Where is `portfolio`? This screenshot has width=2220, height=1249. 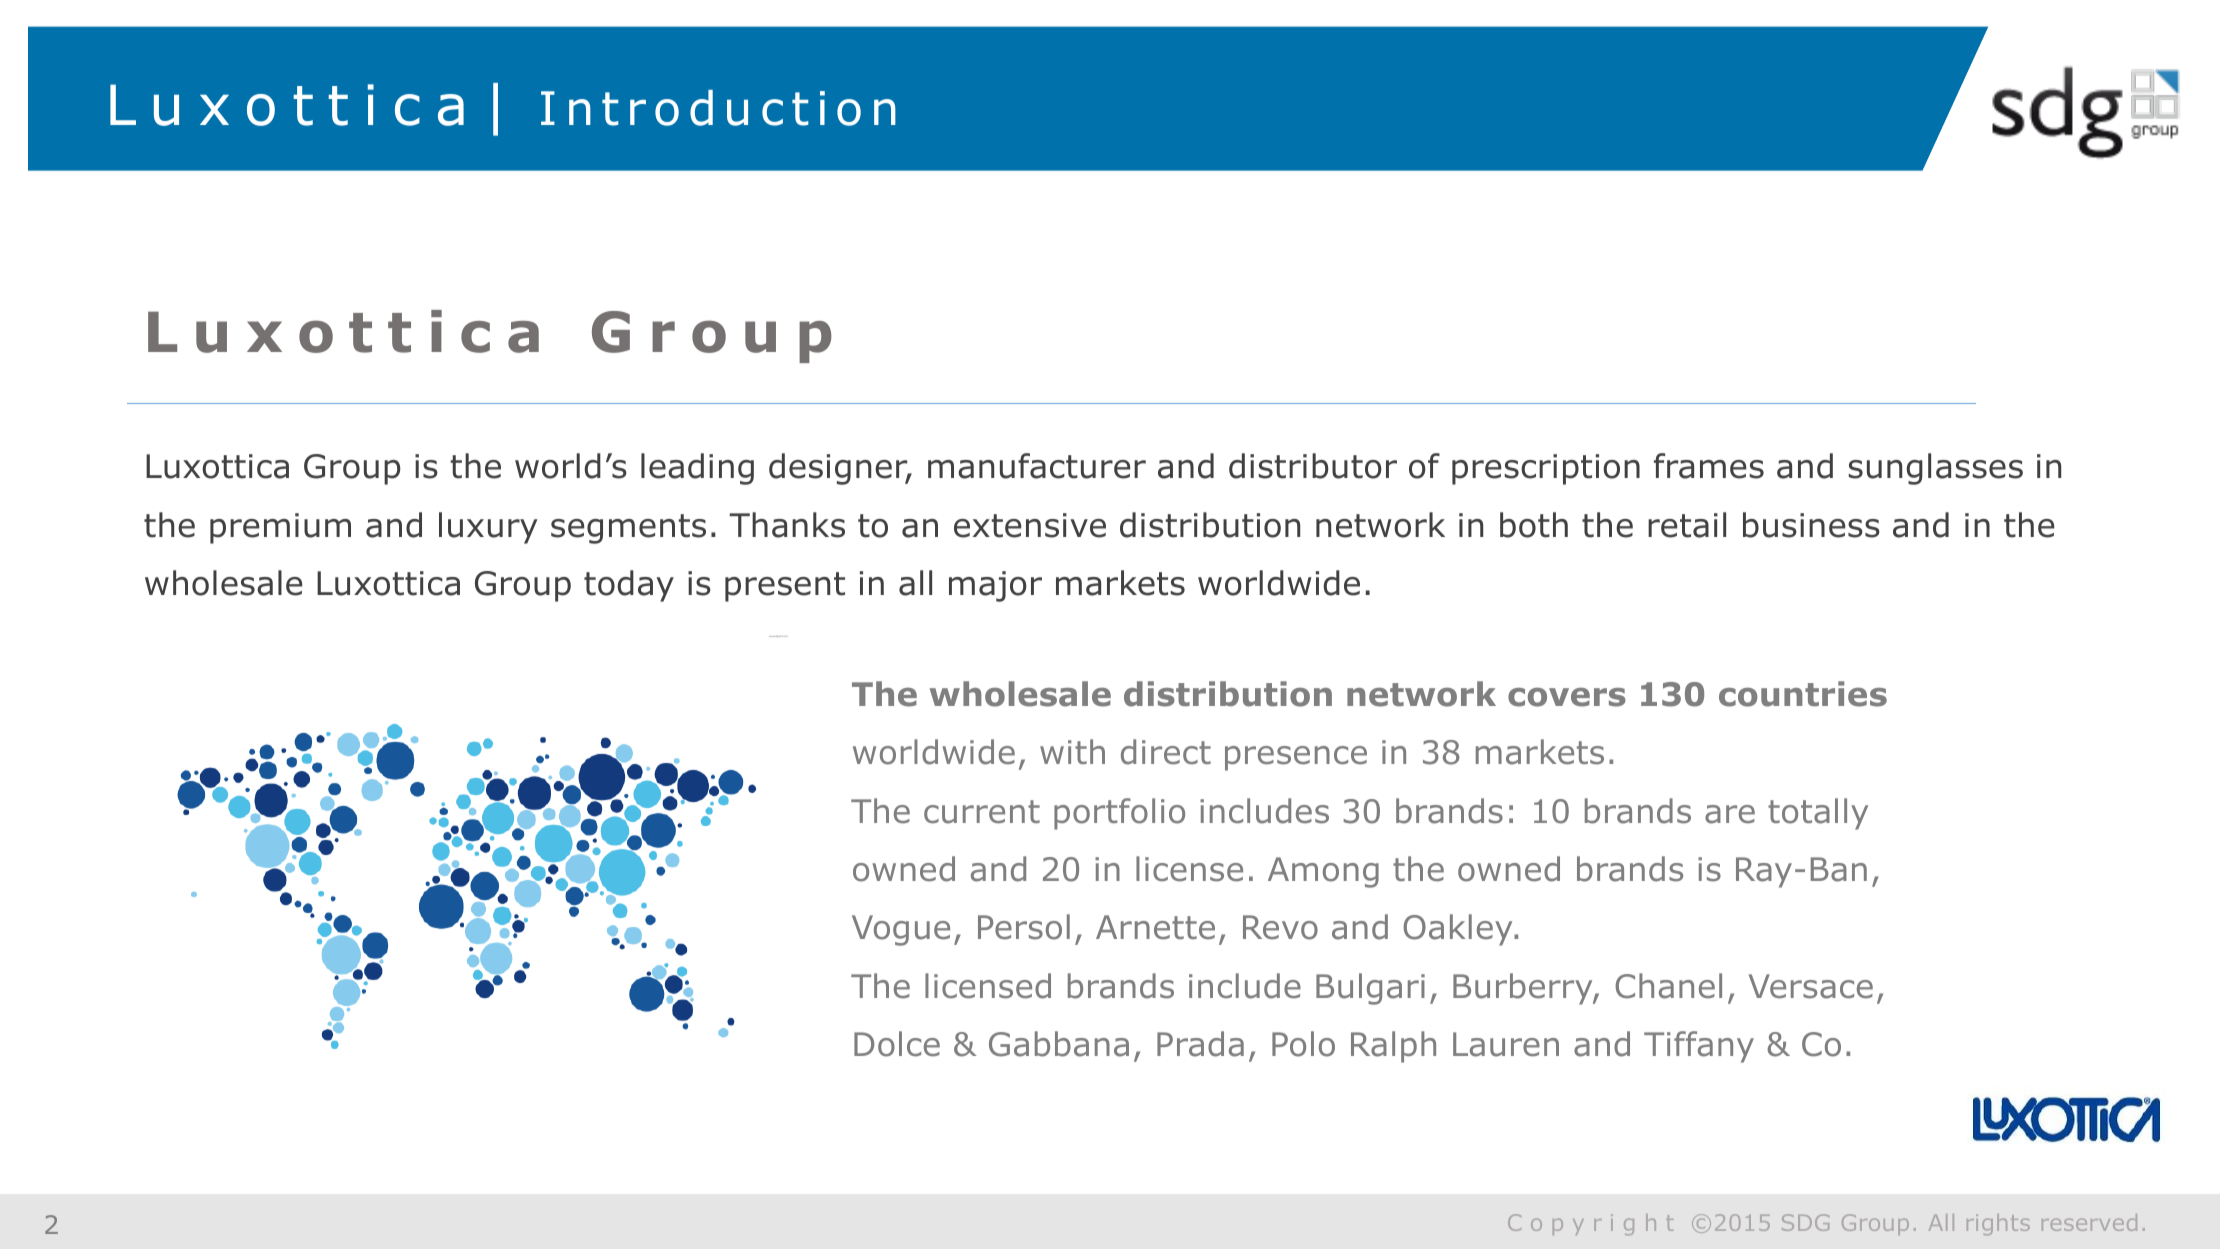 portfolio is located at coordinates (1119, 814).
